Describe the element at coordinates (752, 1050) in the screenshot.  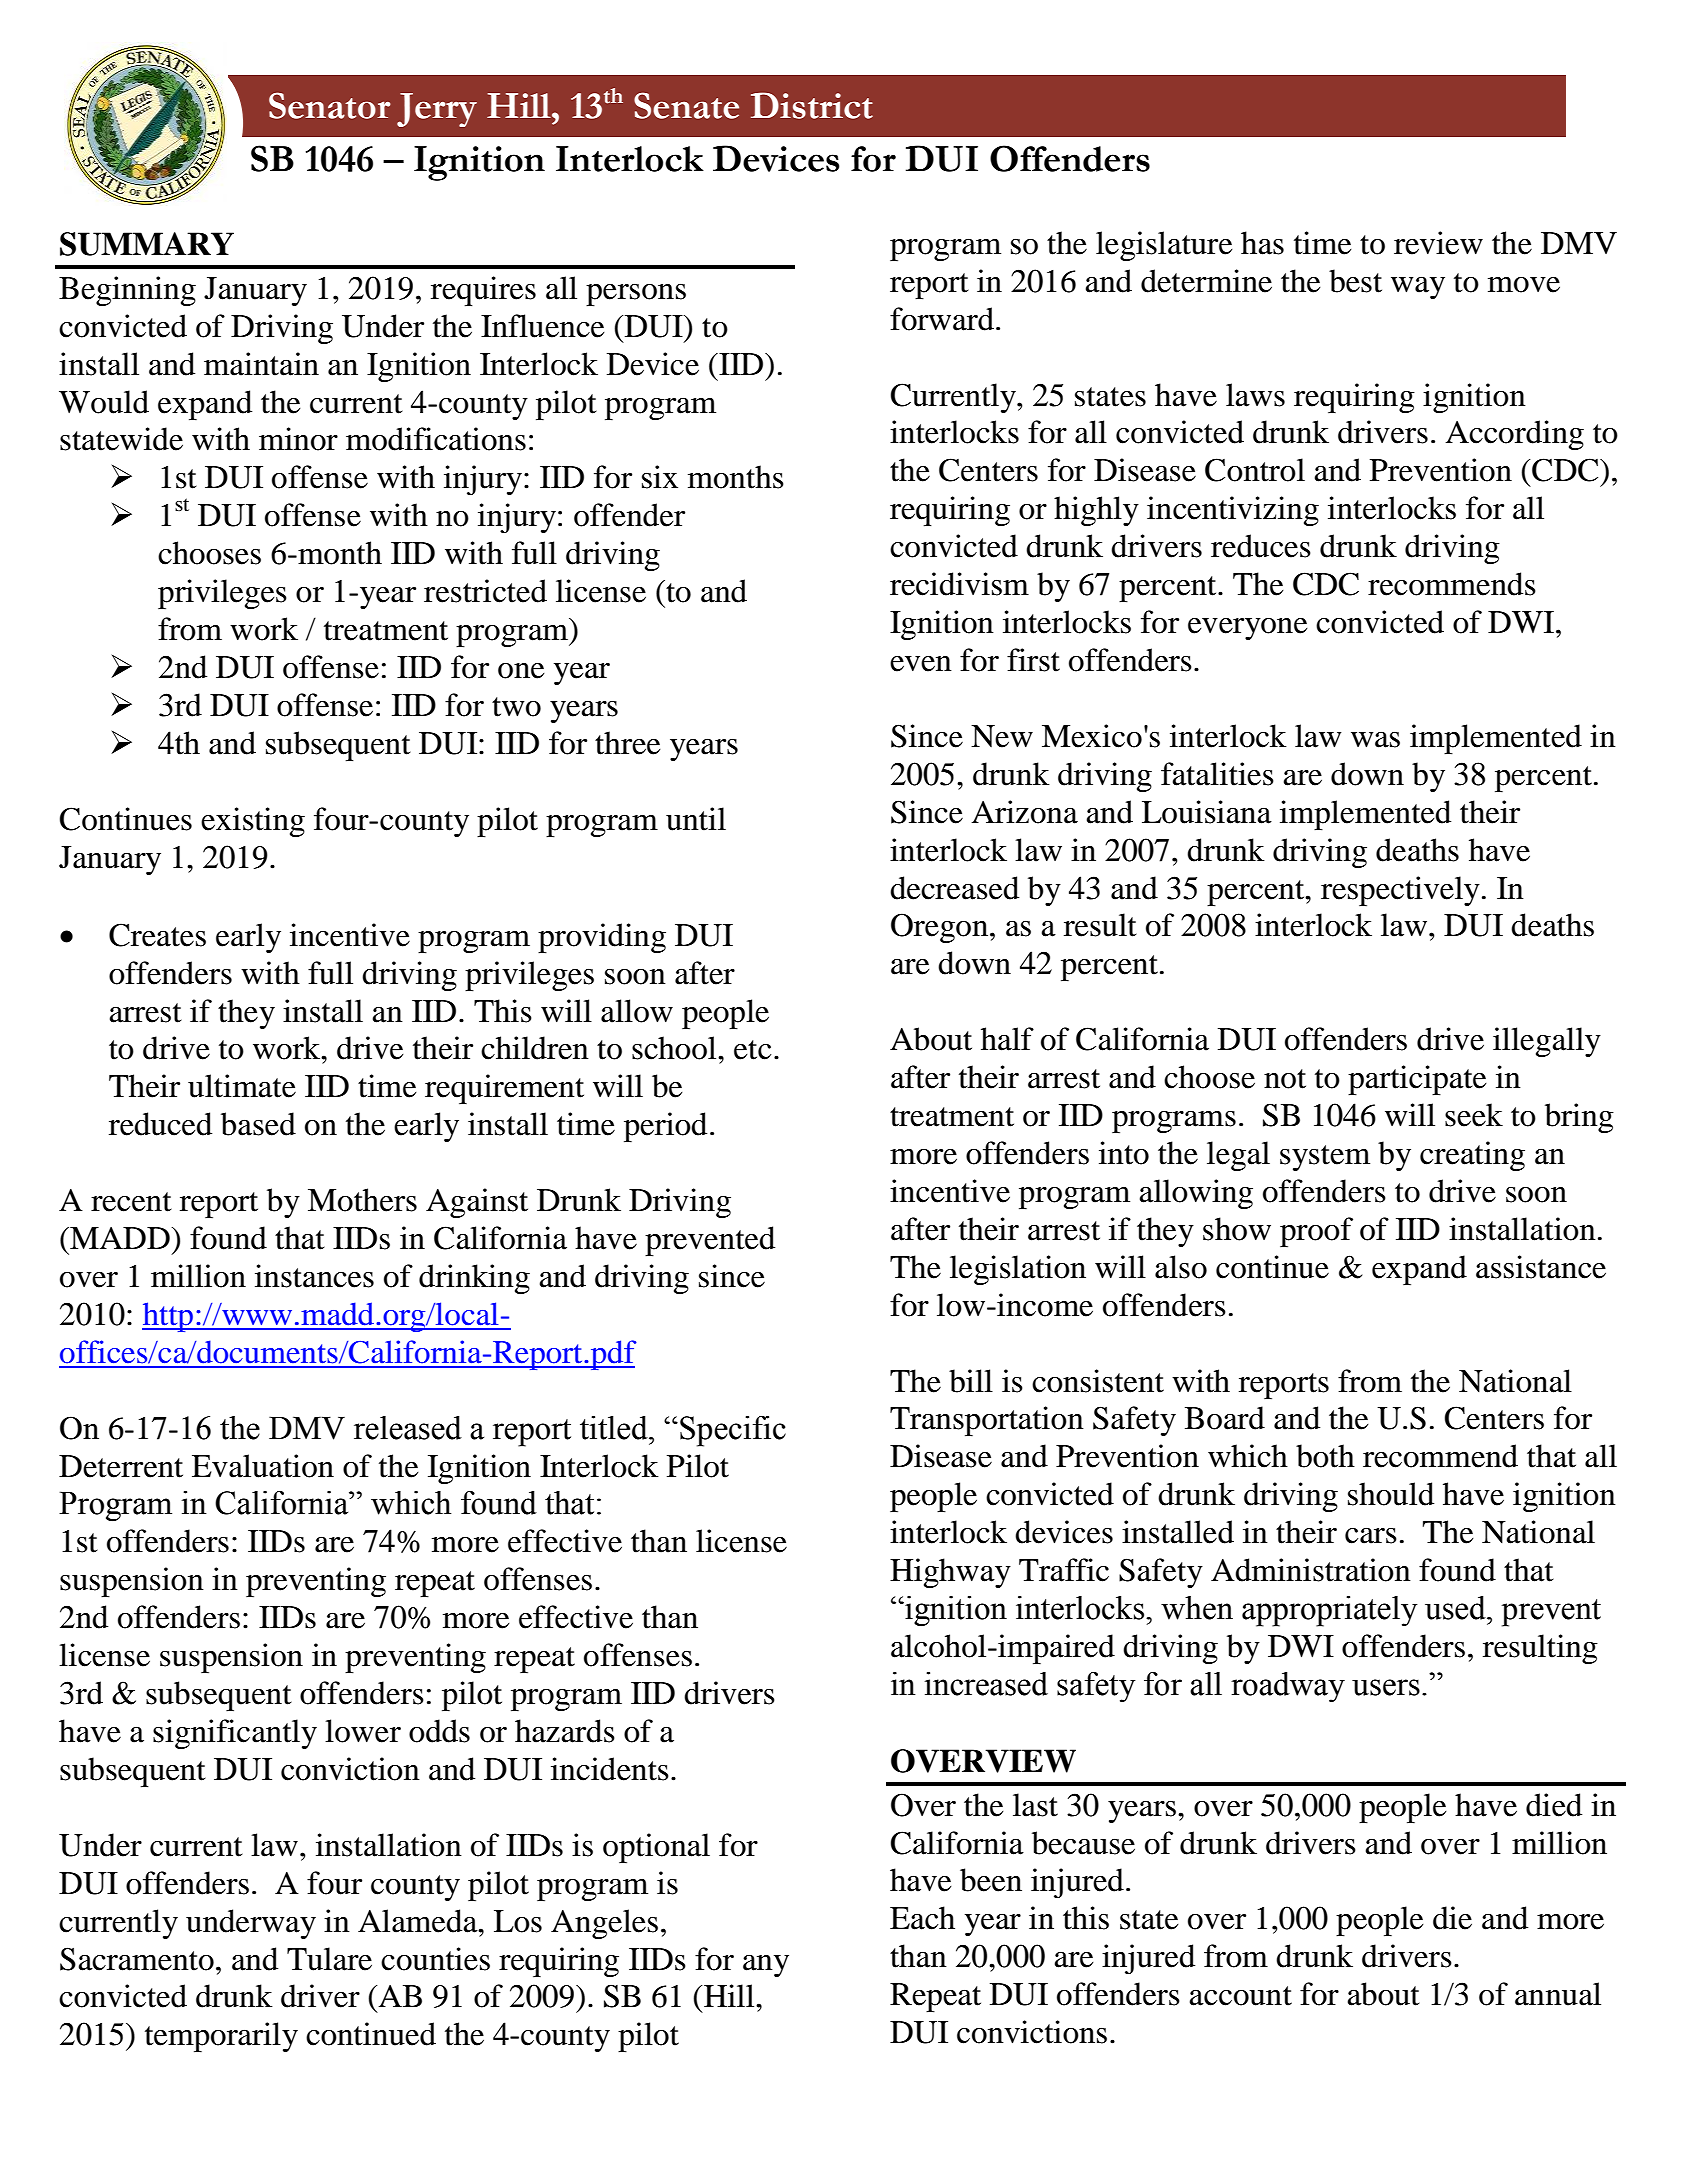
I see `etc` at that location.
